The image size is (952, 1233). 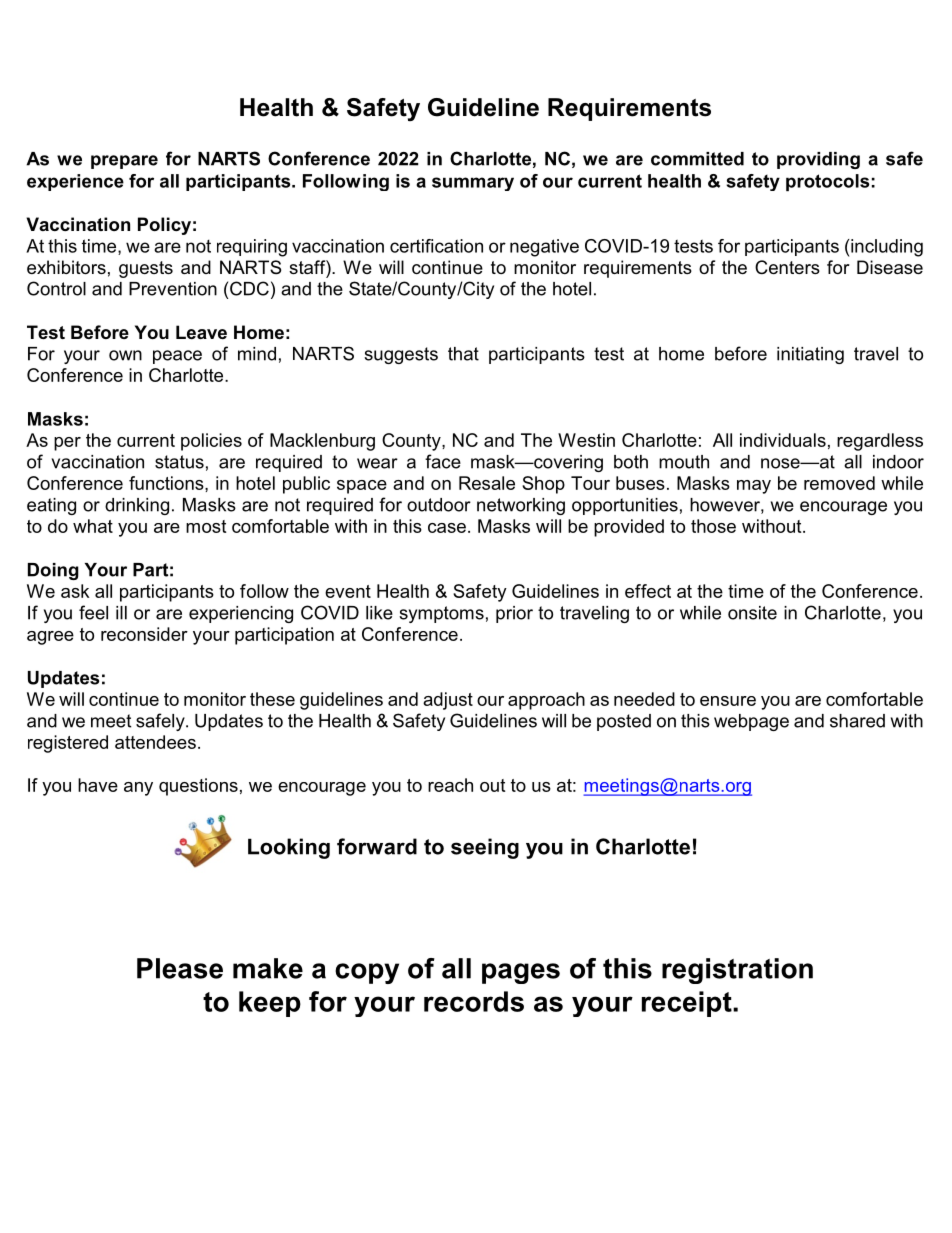 What do you see at coordinates (827, 182) in the screenshot?
I see `protocols` at bounding box center [827, 182].
